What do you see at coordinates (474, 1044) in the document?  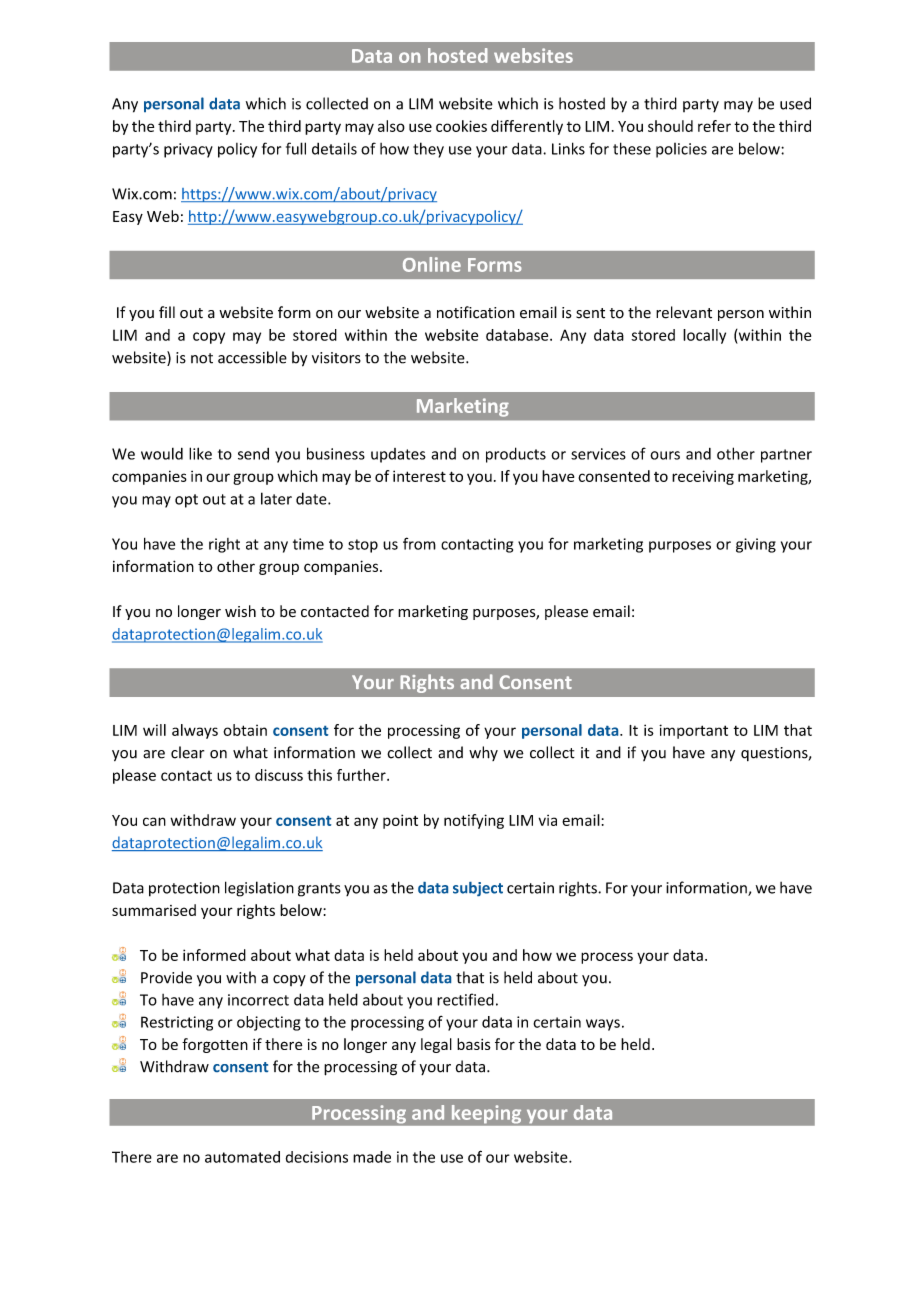 I see `basis` at bounding box center [474, 1044].
